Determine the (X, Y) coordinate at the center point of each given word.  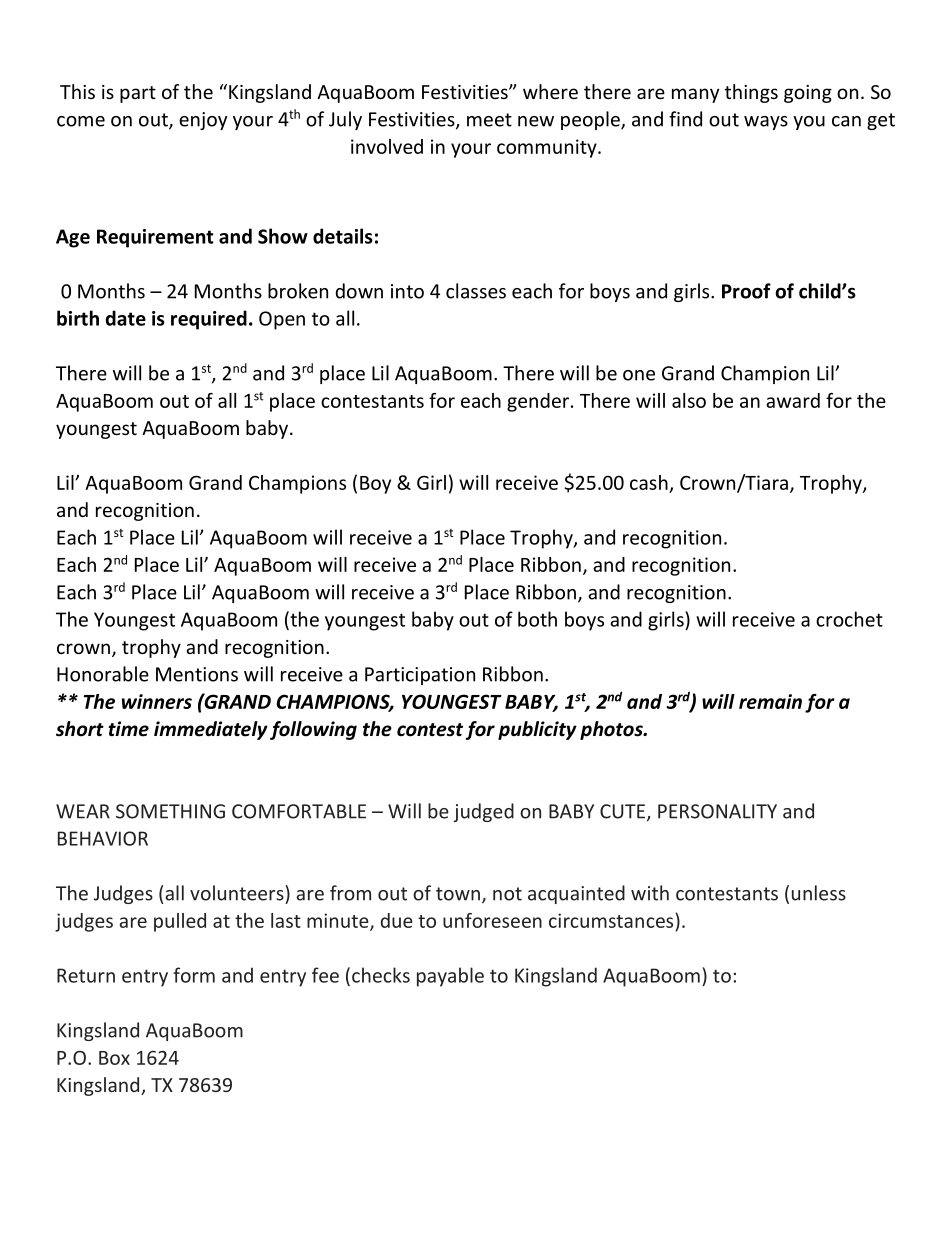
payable (450, 977)
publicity (537, 730)
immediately (211, 730)
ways (766, 123)
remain (770, 701)
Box (114, 1058)
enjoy (203, 121)
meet (489, 120)
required (209, 320)
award (793, 400)
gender (538, 402)
